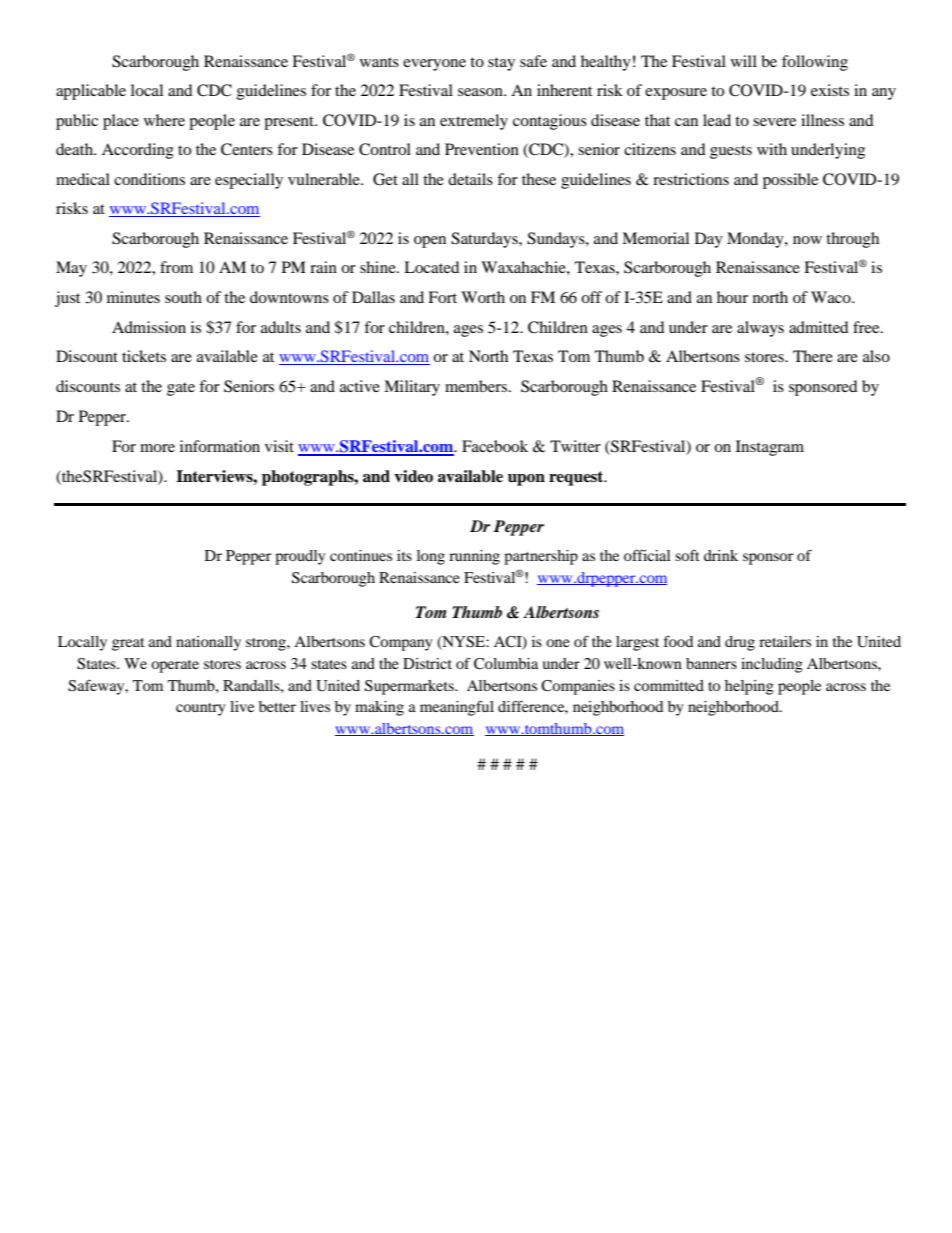  What do you see at coordinates (91, 92) in the document?
I see `applicable` at bounding box center [91, 92].
